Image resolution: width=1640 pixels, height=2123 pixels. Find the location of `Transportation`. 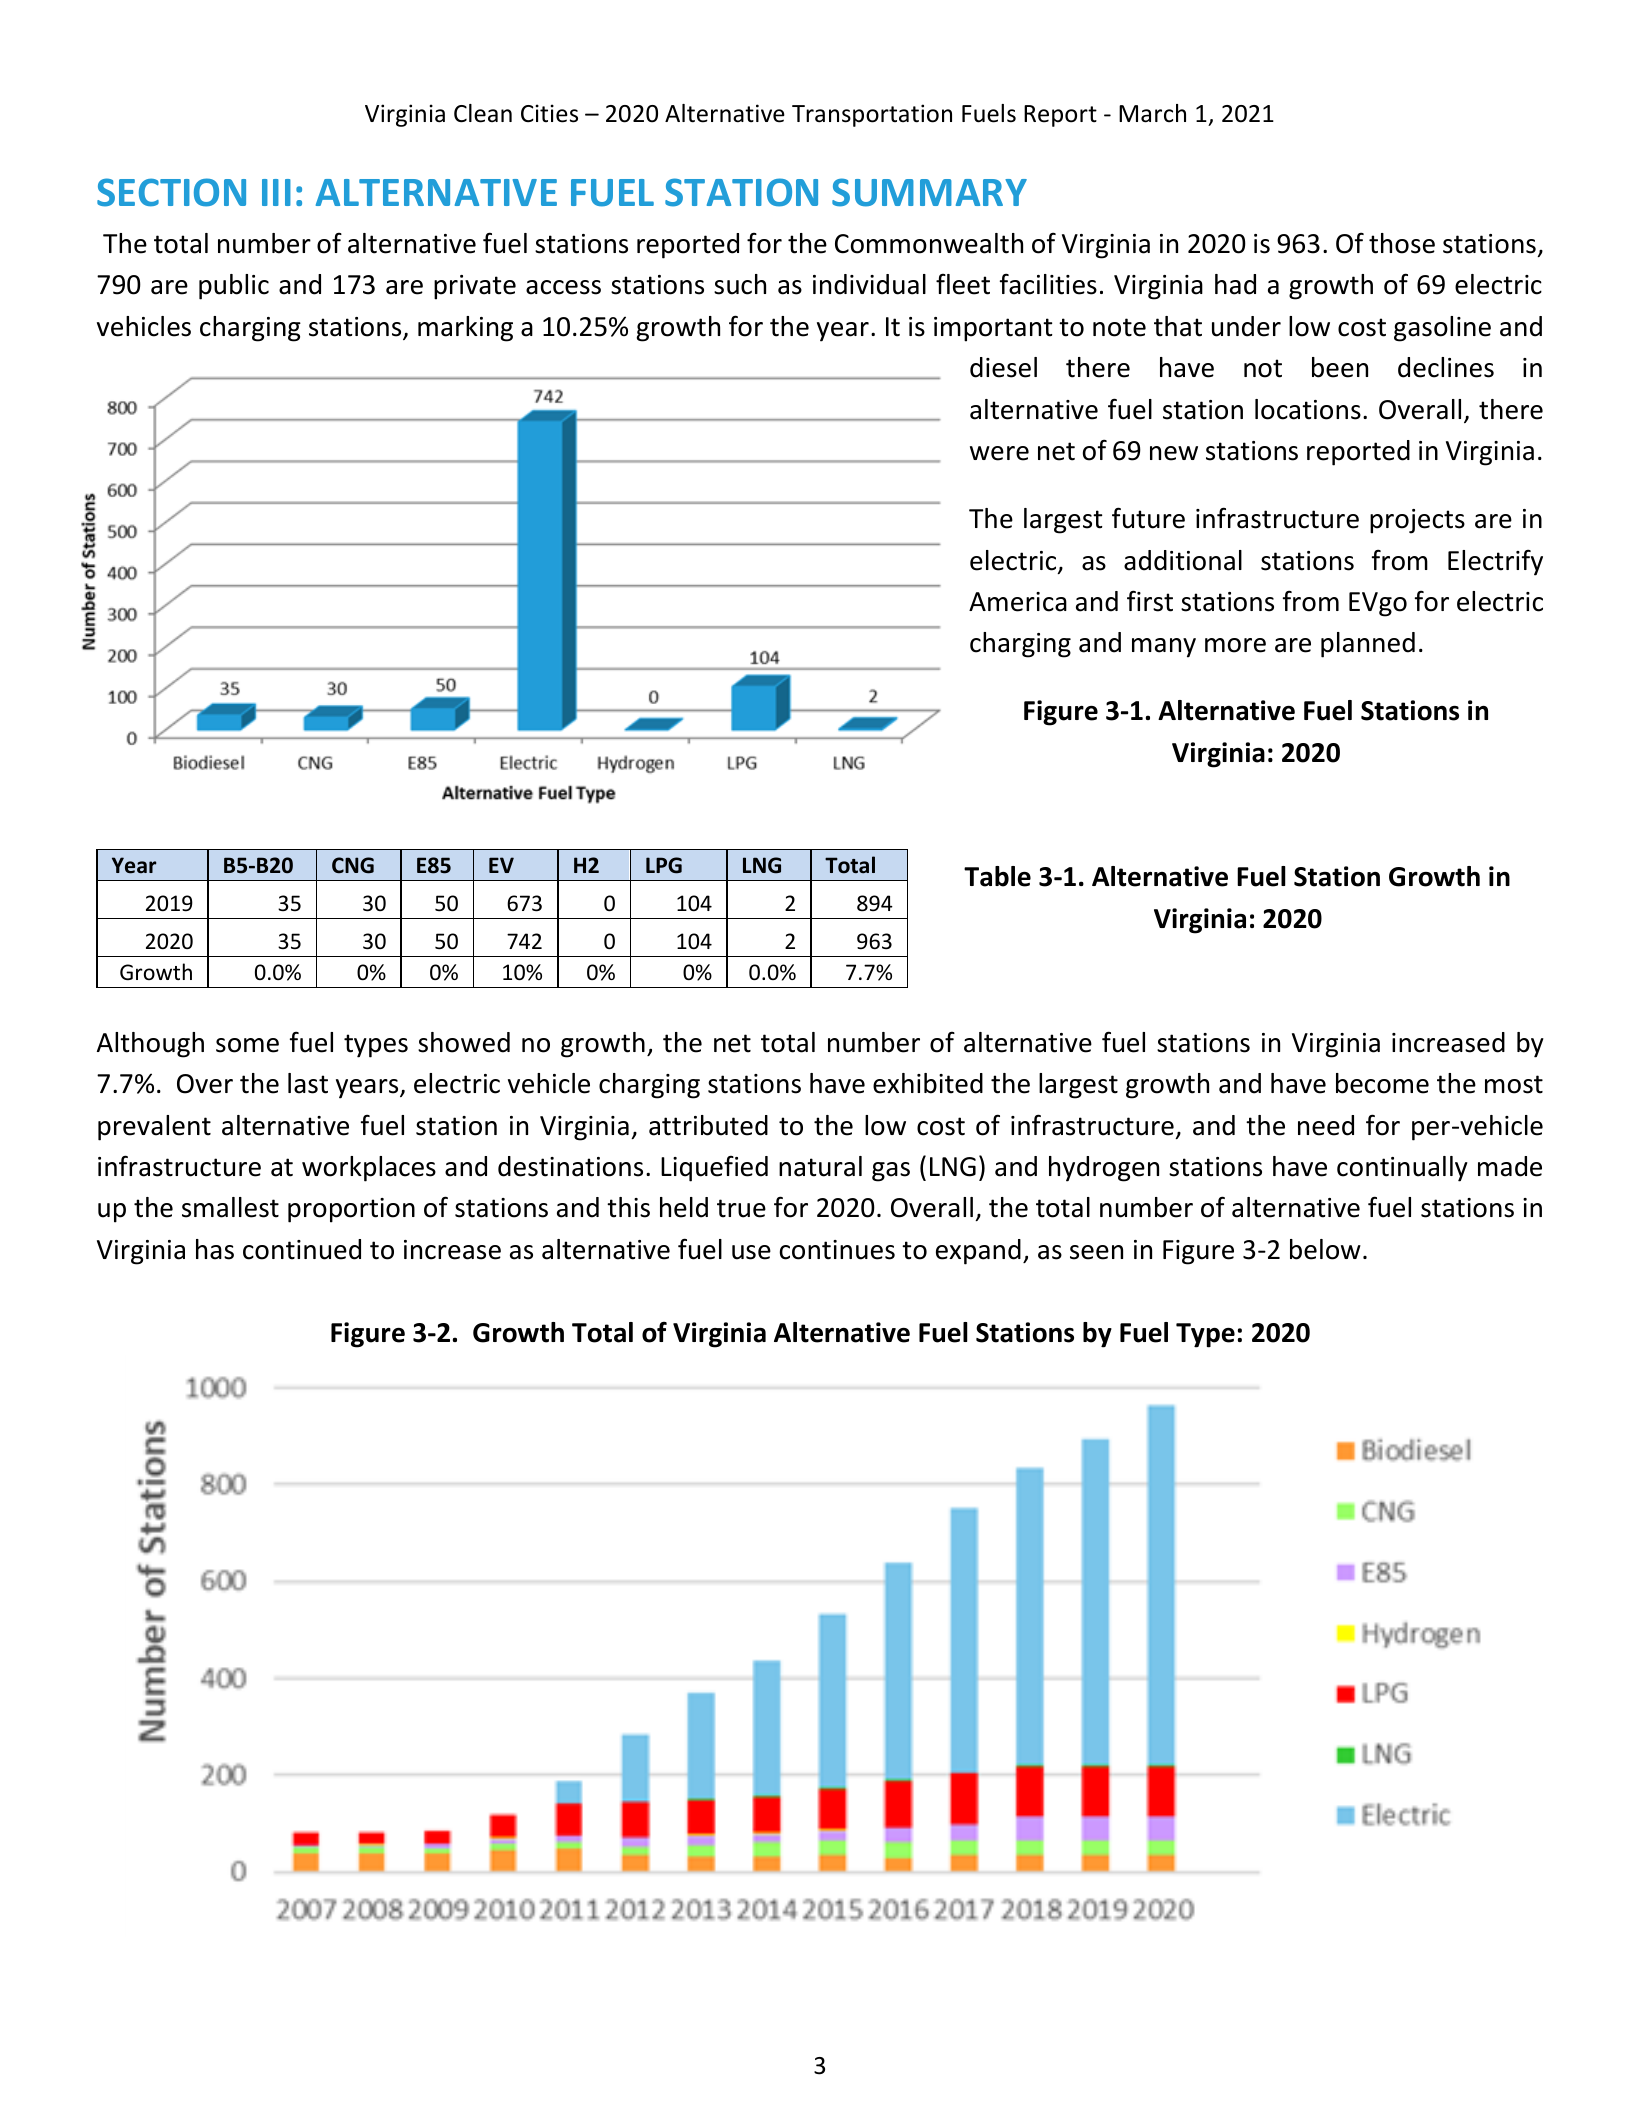

Transportation is located at coordinates (872, 115).
